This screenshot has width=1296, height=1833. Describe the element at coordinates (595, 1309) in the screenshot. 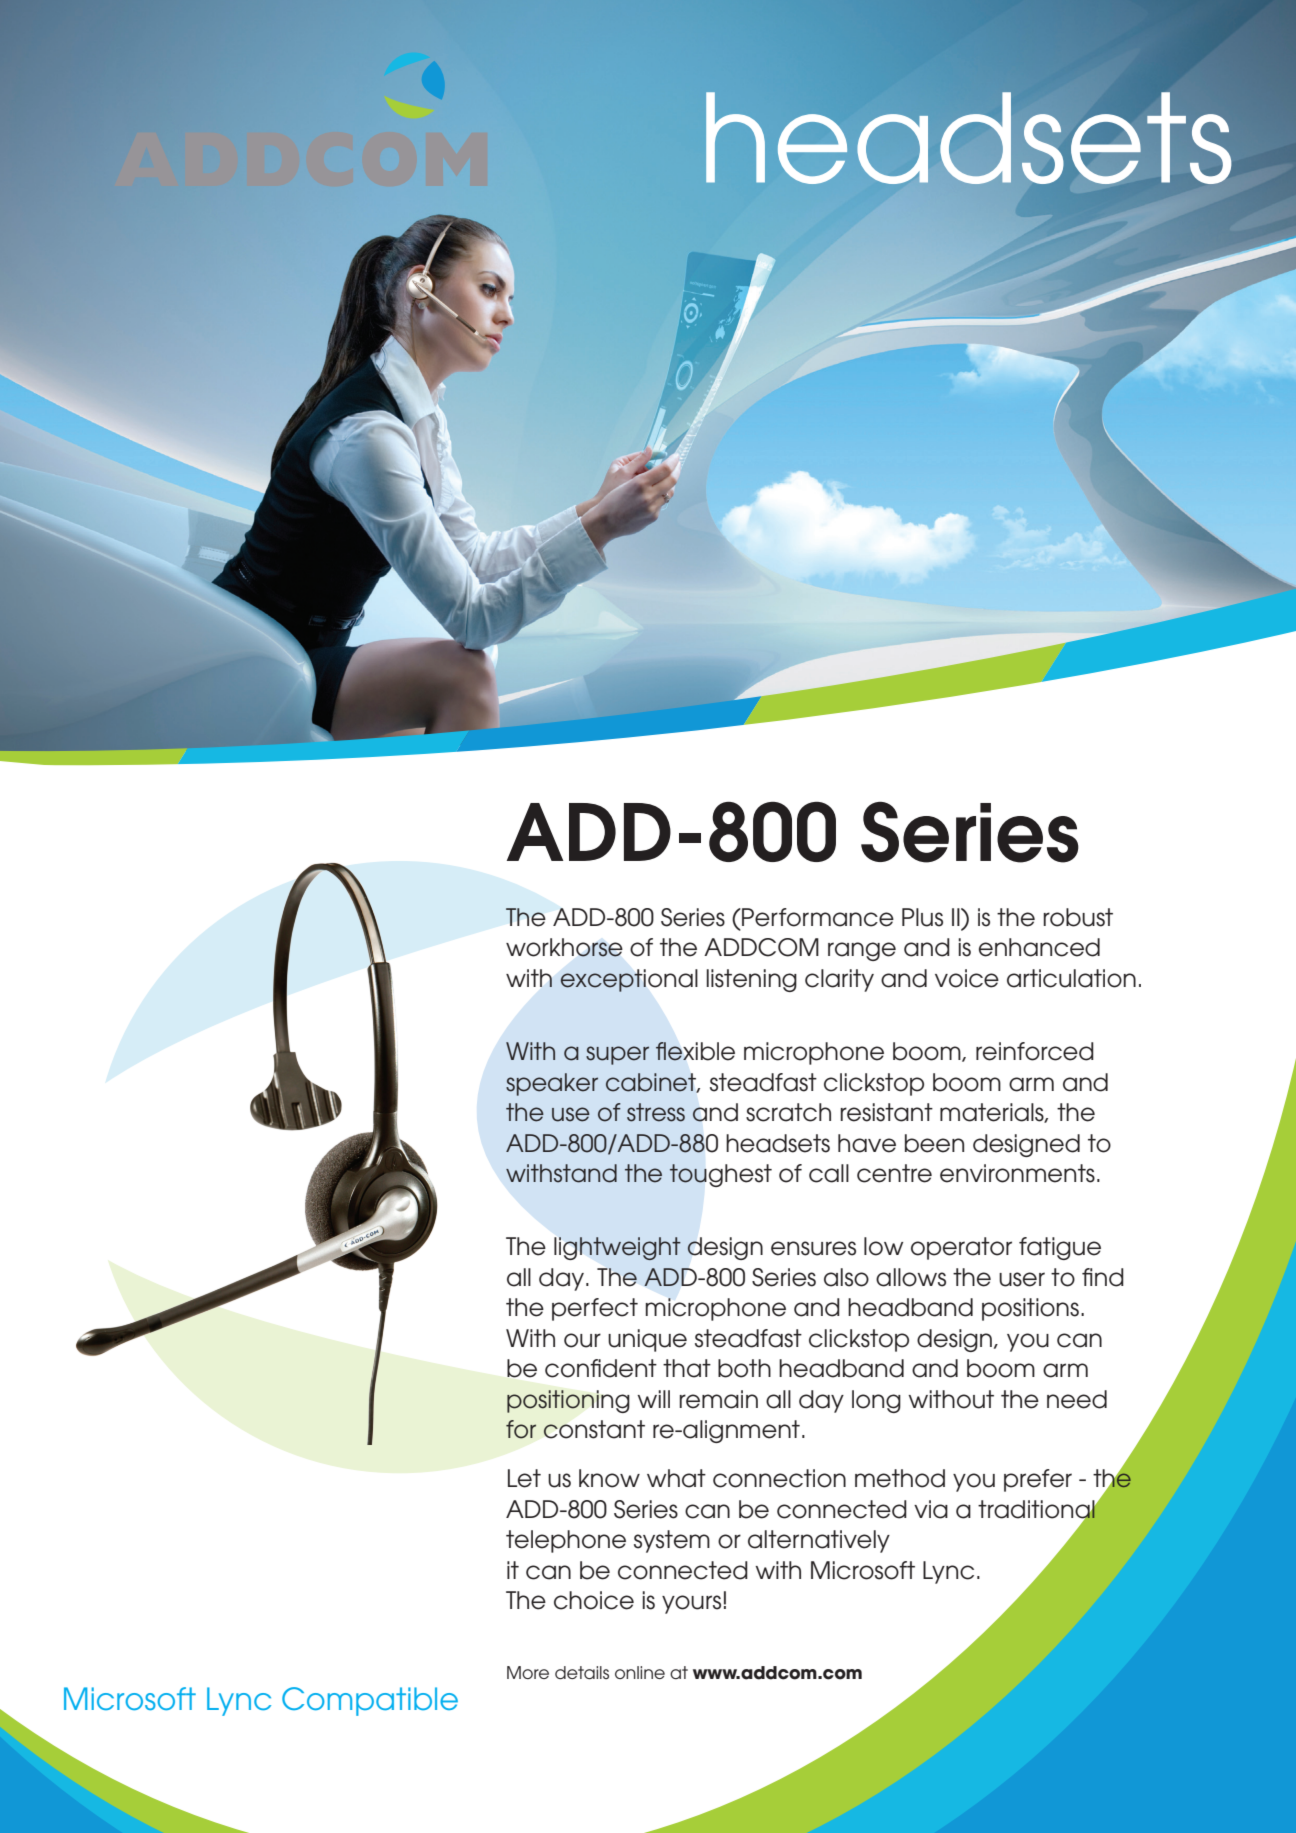

I see `perfect` at that location.
